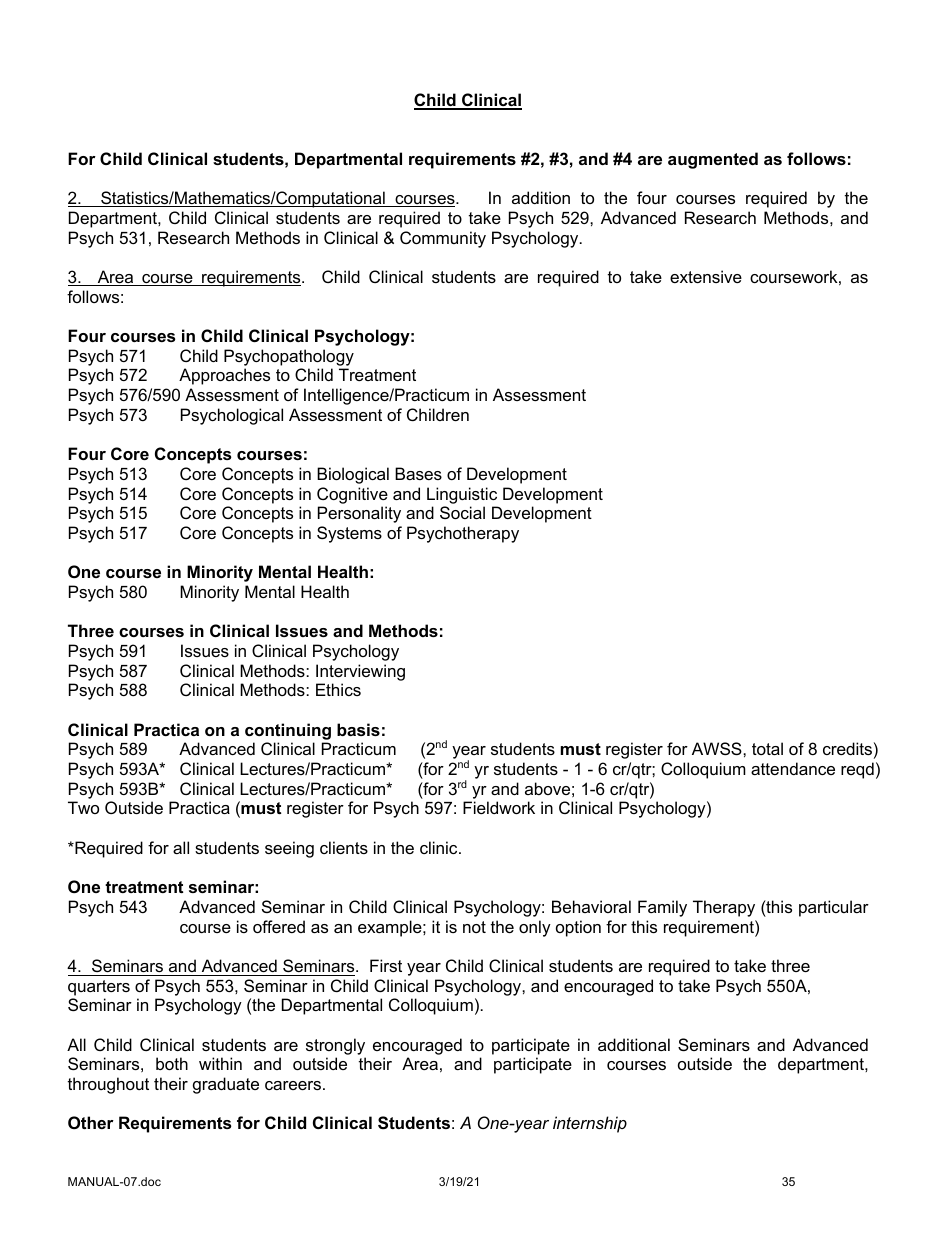 The height and width of the document is (1233, 952). Describe the element at coordinates (706, 276) in the document. I see `extensive` at that location.
